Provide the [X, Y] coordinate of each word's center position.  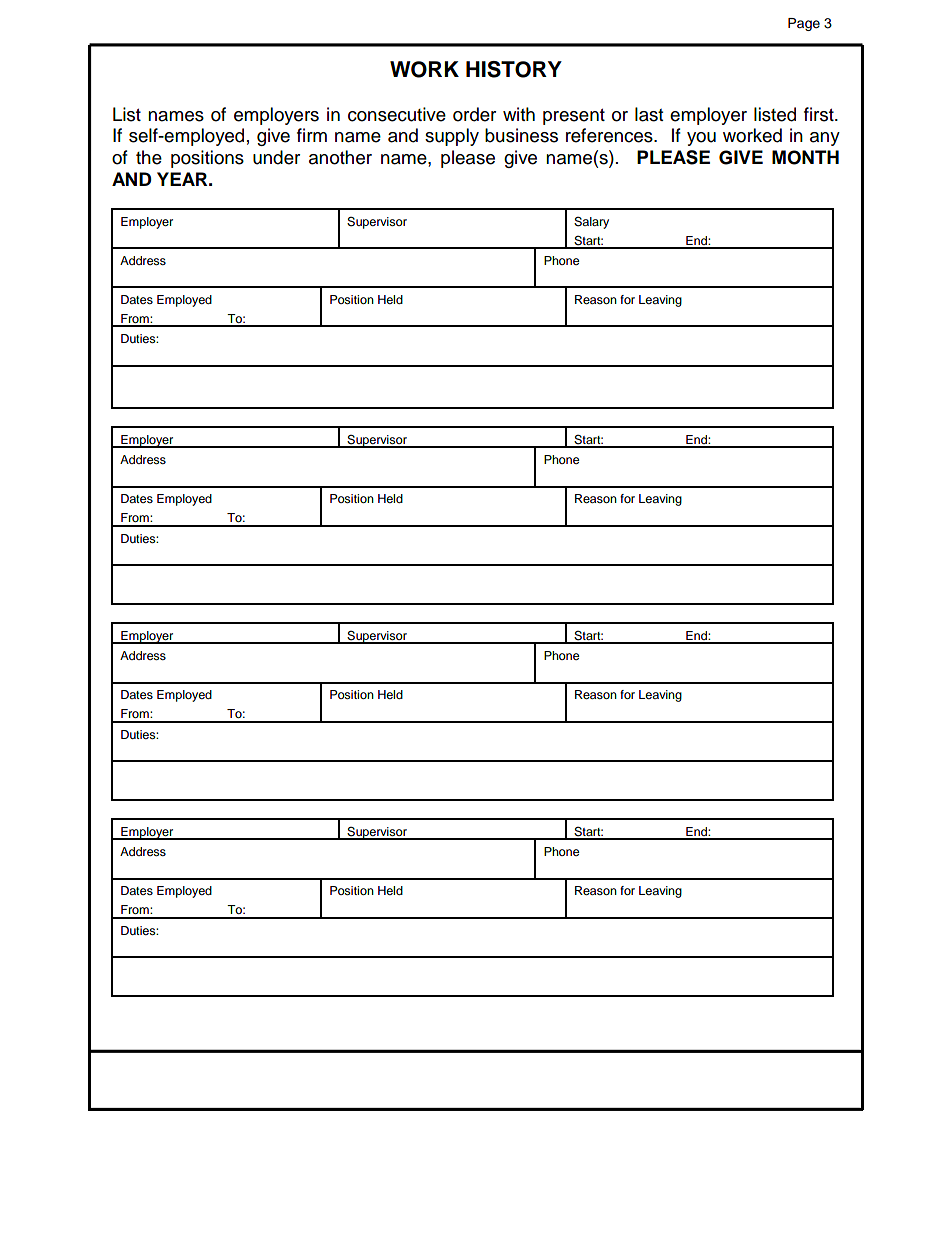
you [701, 139]
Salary [591, 223]
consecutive [397, 114]
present [574, 117]
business [521, 135]
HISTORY [514, 69]
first [820, 114]
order [474, 114]
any [825, 139]
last [649, 114]
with [519, 114]
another [340, 157]
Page [804, 24]
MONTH [805, 157]
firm [312, 135]
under [276, 157]
